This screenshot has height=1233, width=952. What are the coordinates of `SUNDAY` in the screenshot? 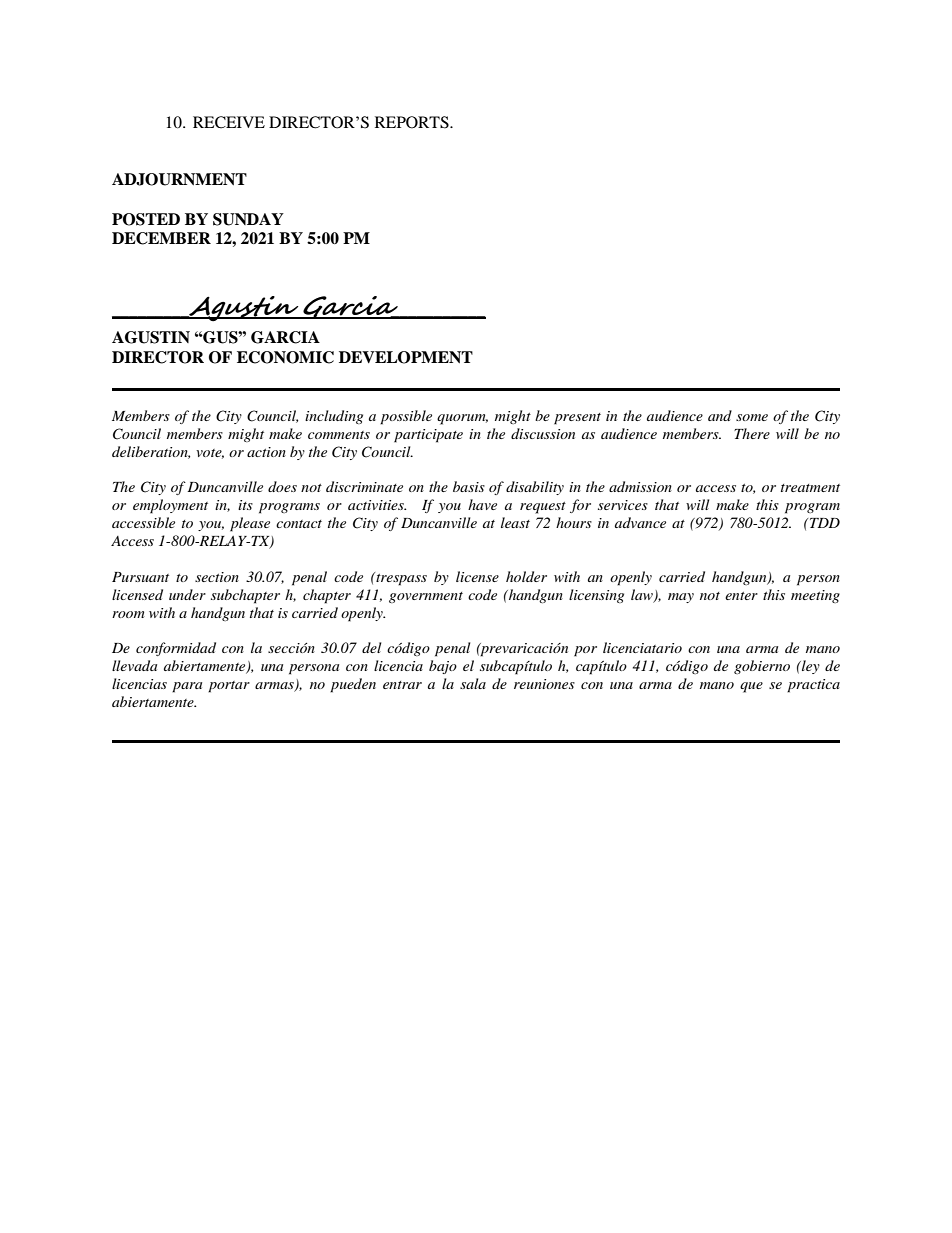 It's located at (248, 219).
